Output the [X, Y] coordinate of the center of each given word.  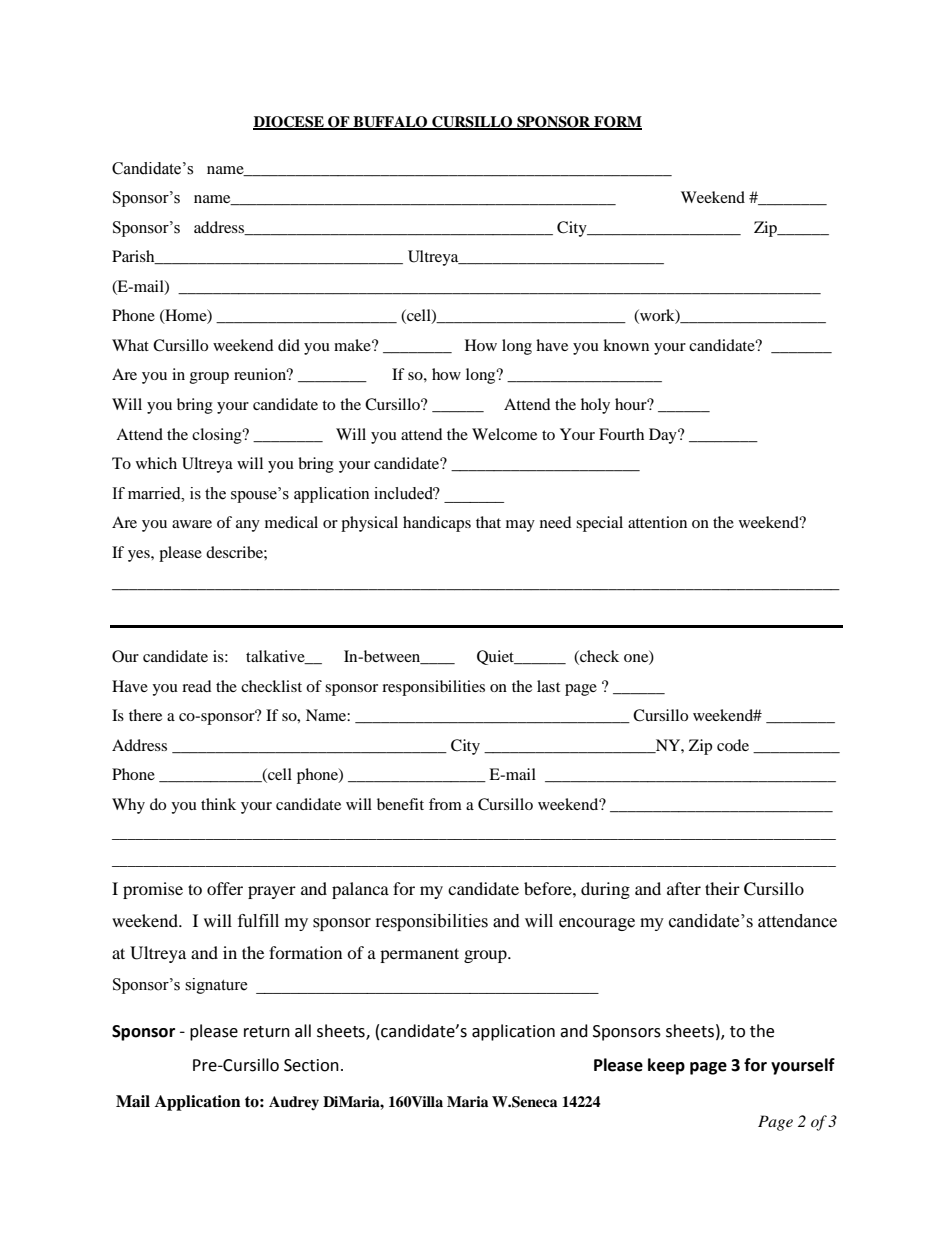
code [733, 745]
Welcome [504, 434]
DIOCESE [289, 122]
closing [218, 436]
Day [664, 436]
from [445, 804]
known [626, 345]
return [267, 1032]
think [218, 804]
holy [595, 406]
